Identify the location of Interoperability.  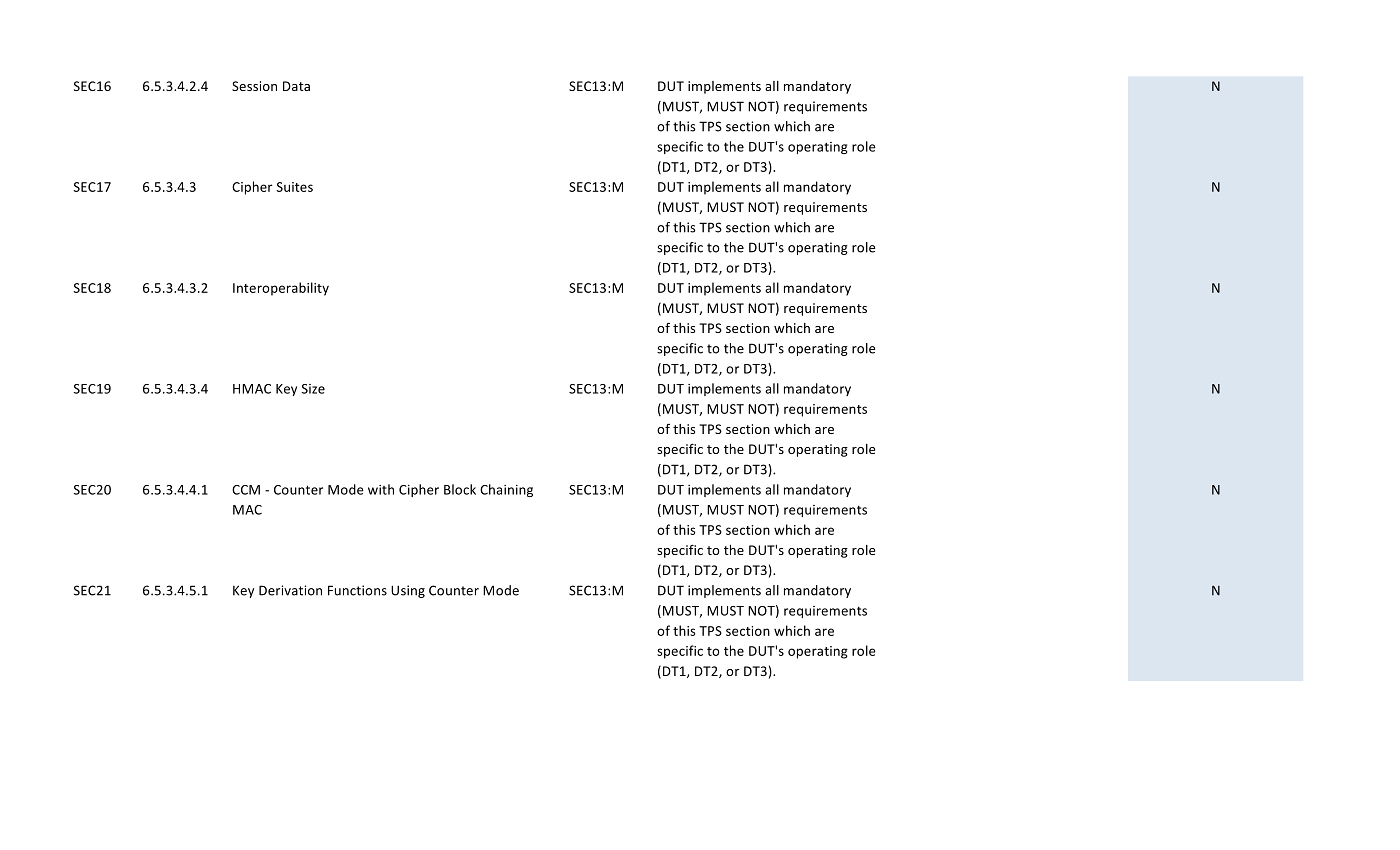
(281, 289).
